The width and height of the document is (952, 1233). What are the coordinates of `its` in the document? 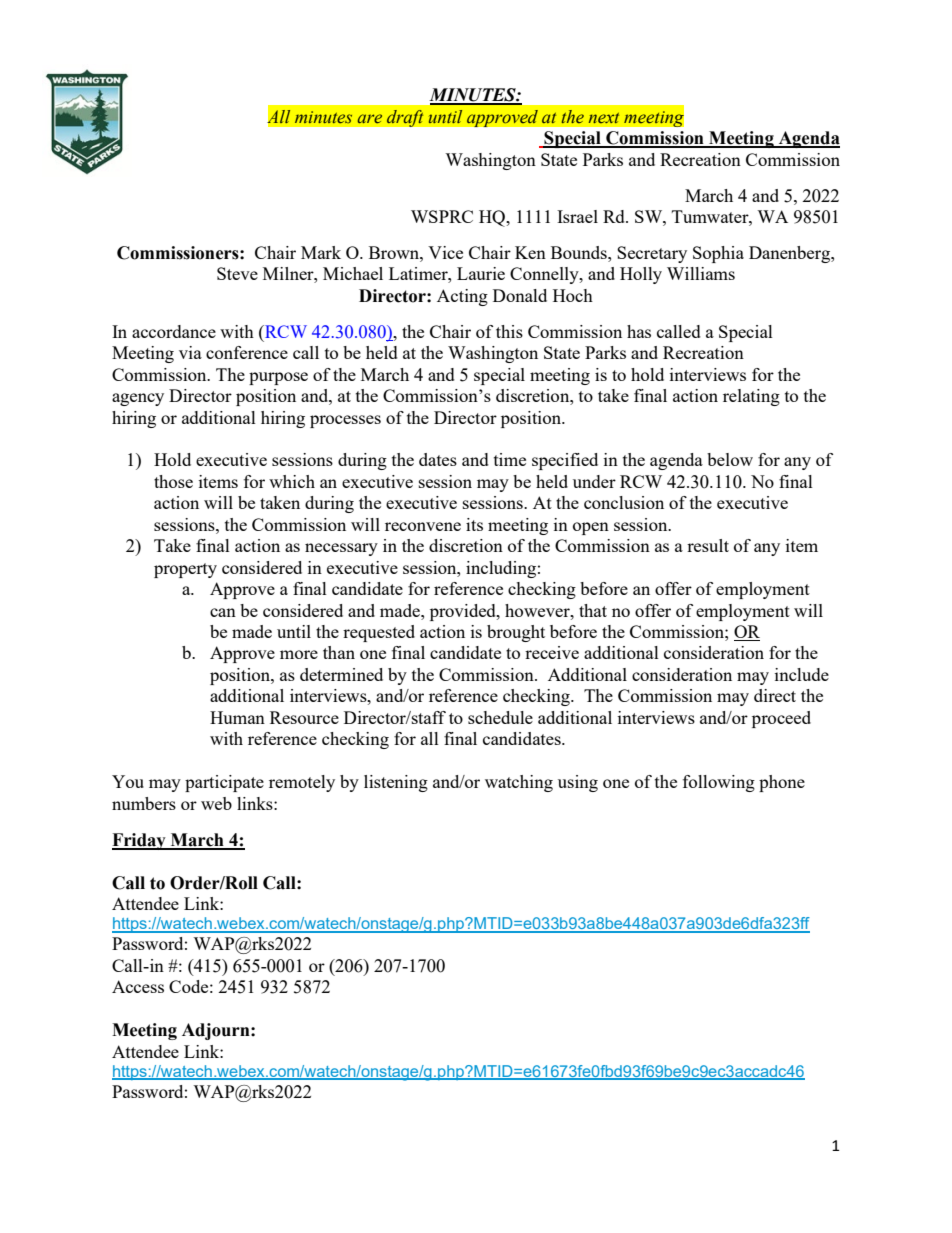 It's located at (474, 524).
